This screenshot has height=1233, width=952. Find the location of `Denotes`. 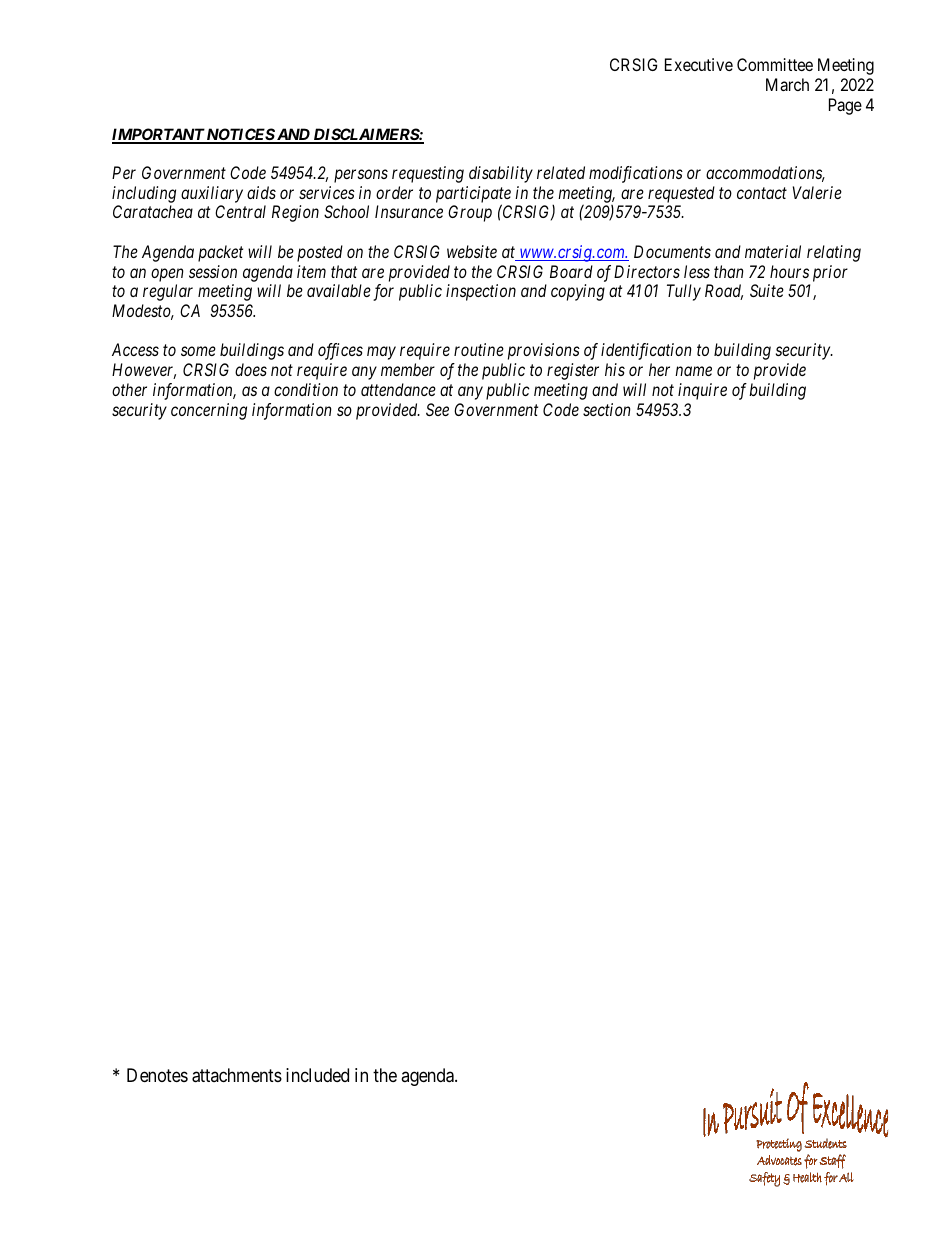

Denotes is located at coordinates (157, 1075).
